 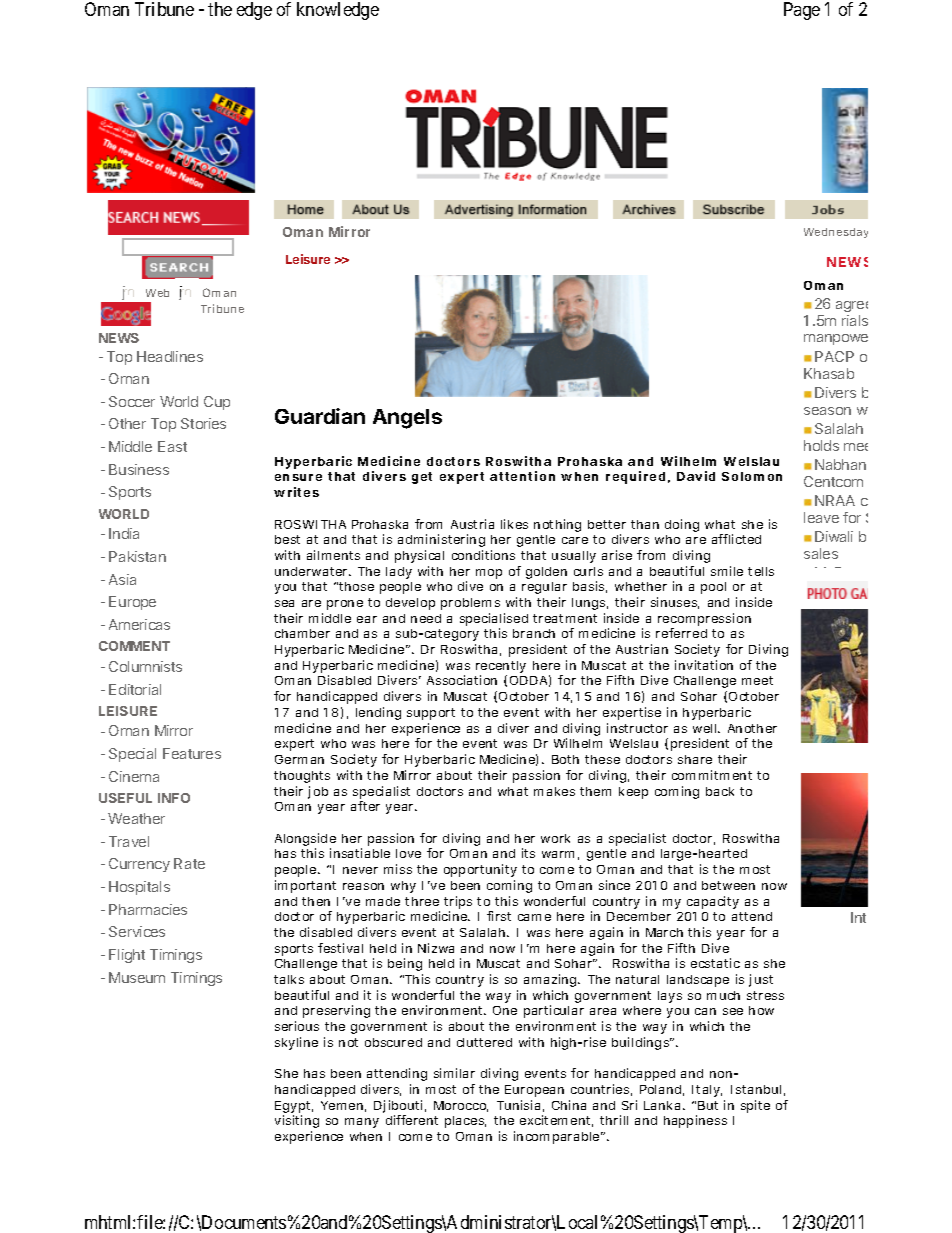 What do you see at coordinates (217, 403) in the document?
I see `Cup` at bounding box center [217, 403].
